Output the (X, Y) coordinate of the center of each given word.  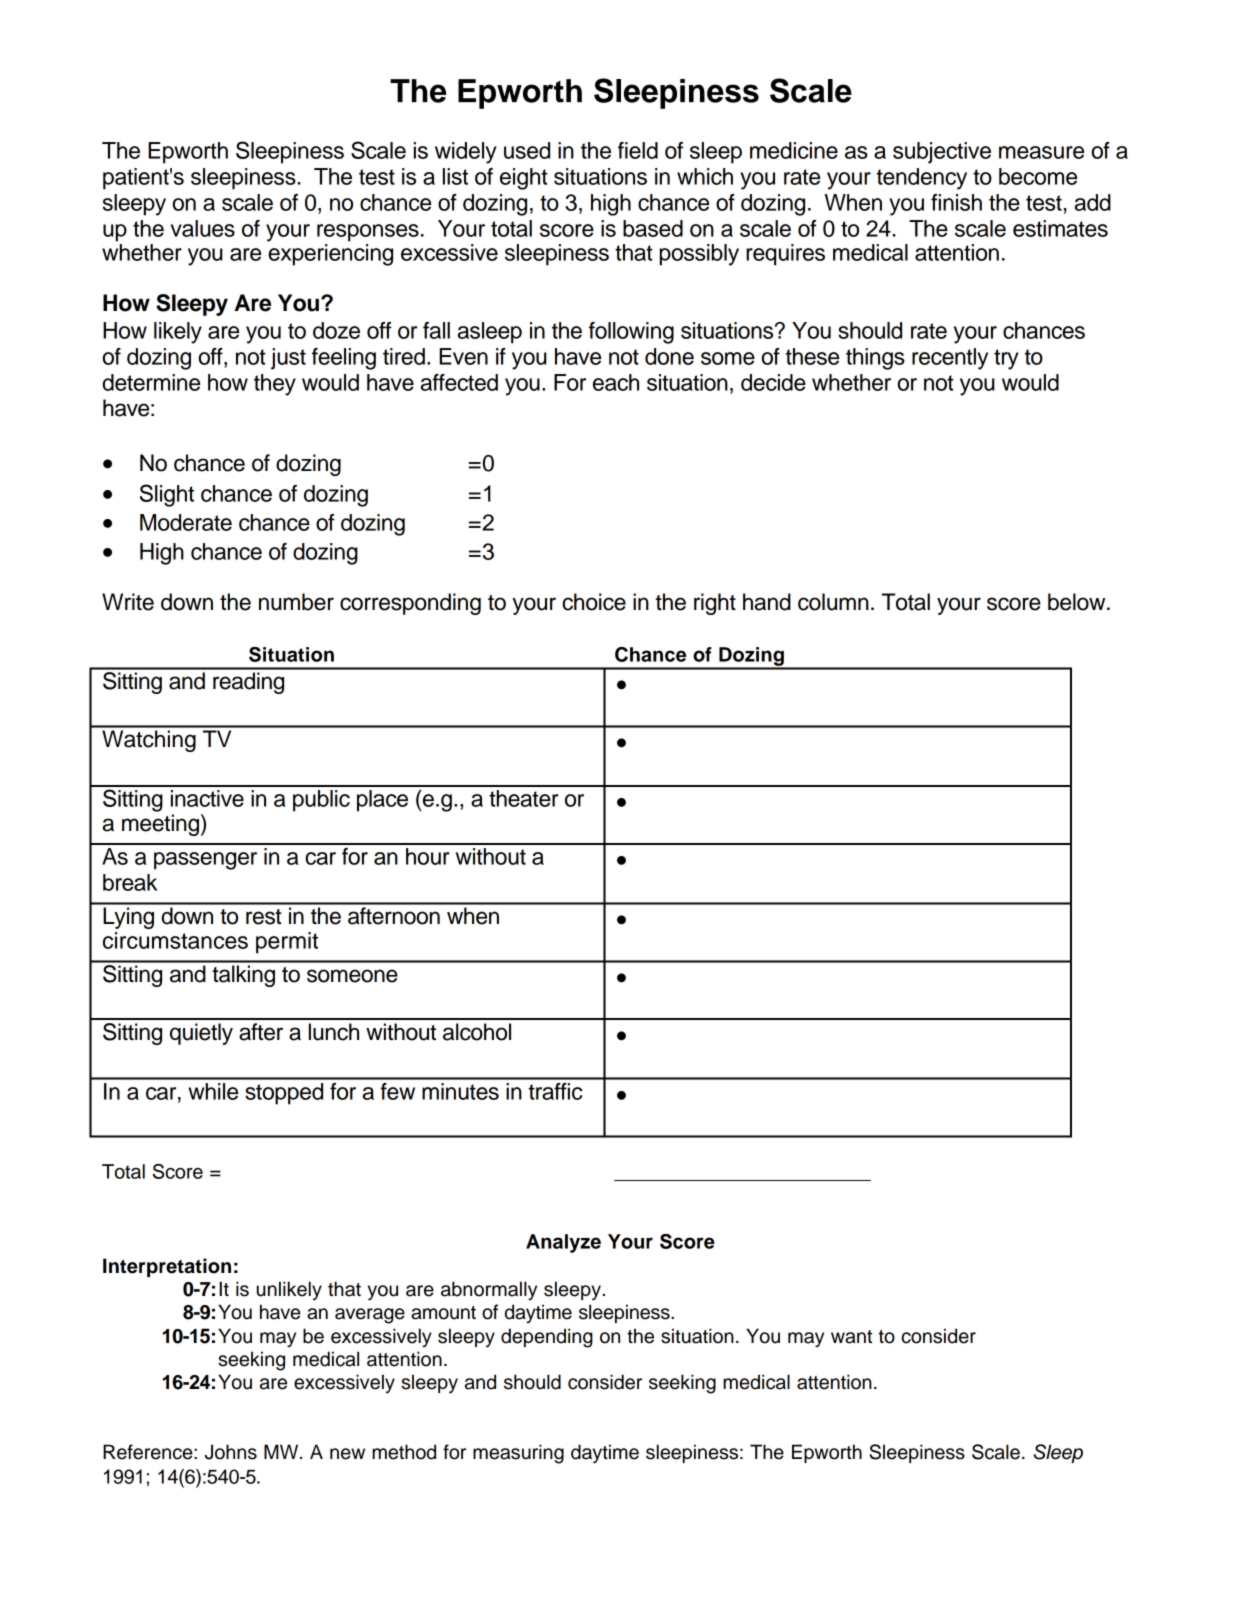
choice (594, 602)
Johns (231, 1452)
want (851, 1337)
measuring (518, 1454)
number (296, 602)
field (638, 150)
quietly (201, 1034)
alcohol (477, 1032)
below (1078, 602)
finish (956, 202)
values (203, 228)
